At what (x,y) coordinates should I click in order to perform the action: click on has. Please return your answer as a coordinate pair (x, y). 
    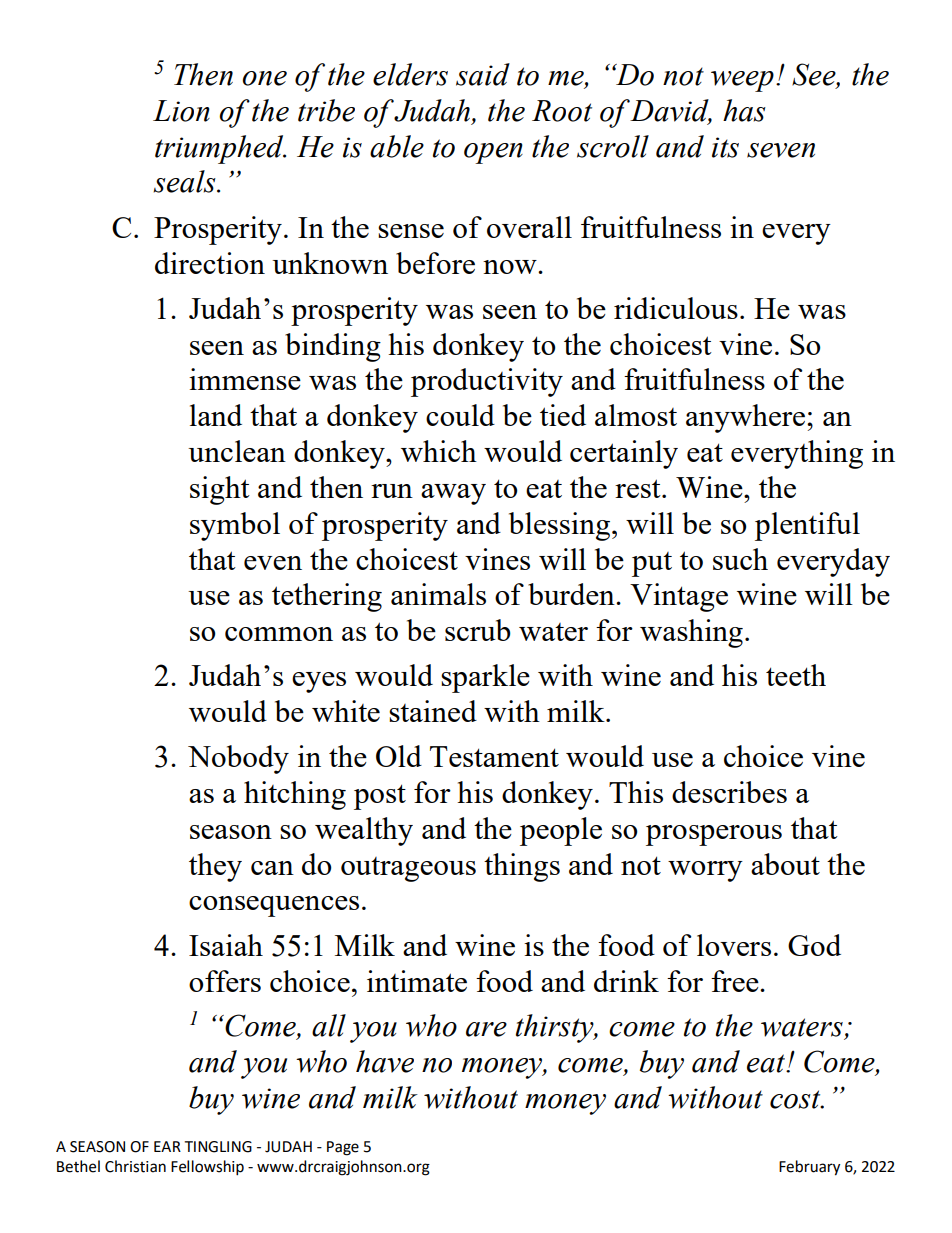
    Looking at the image, I should click on (744, 110).
